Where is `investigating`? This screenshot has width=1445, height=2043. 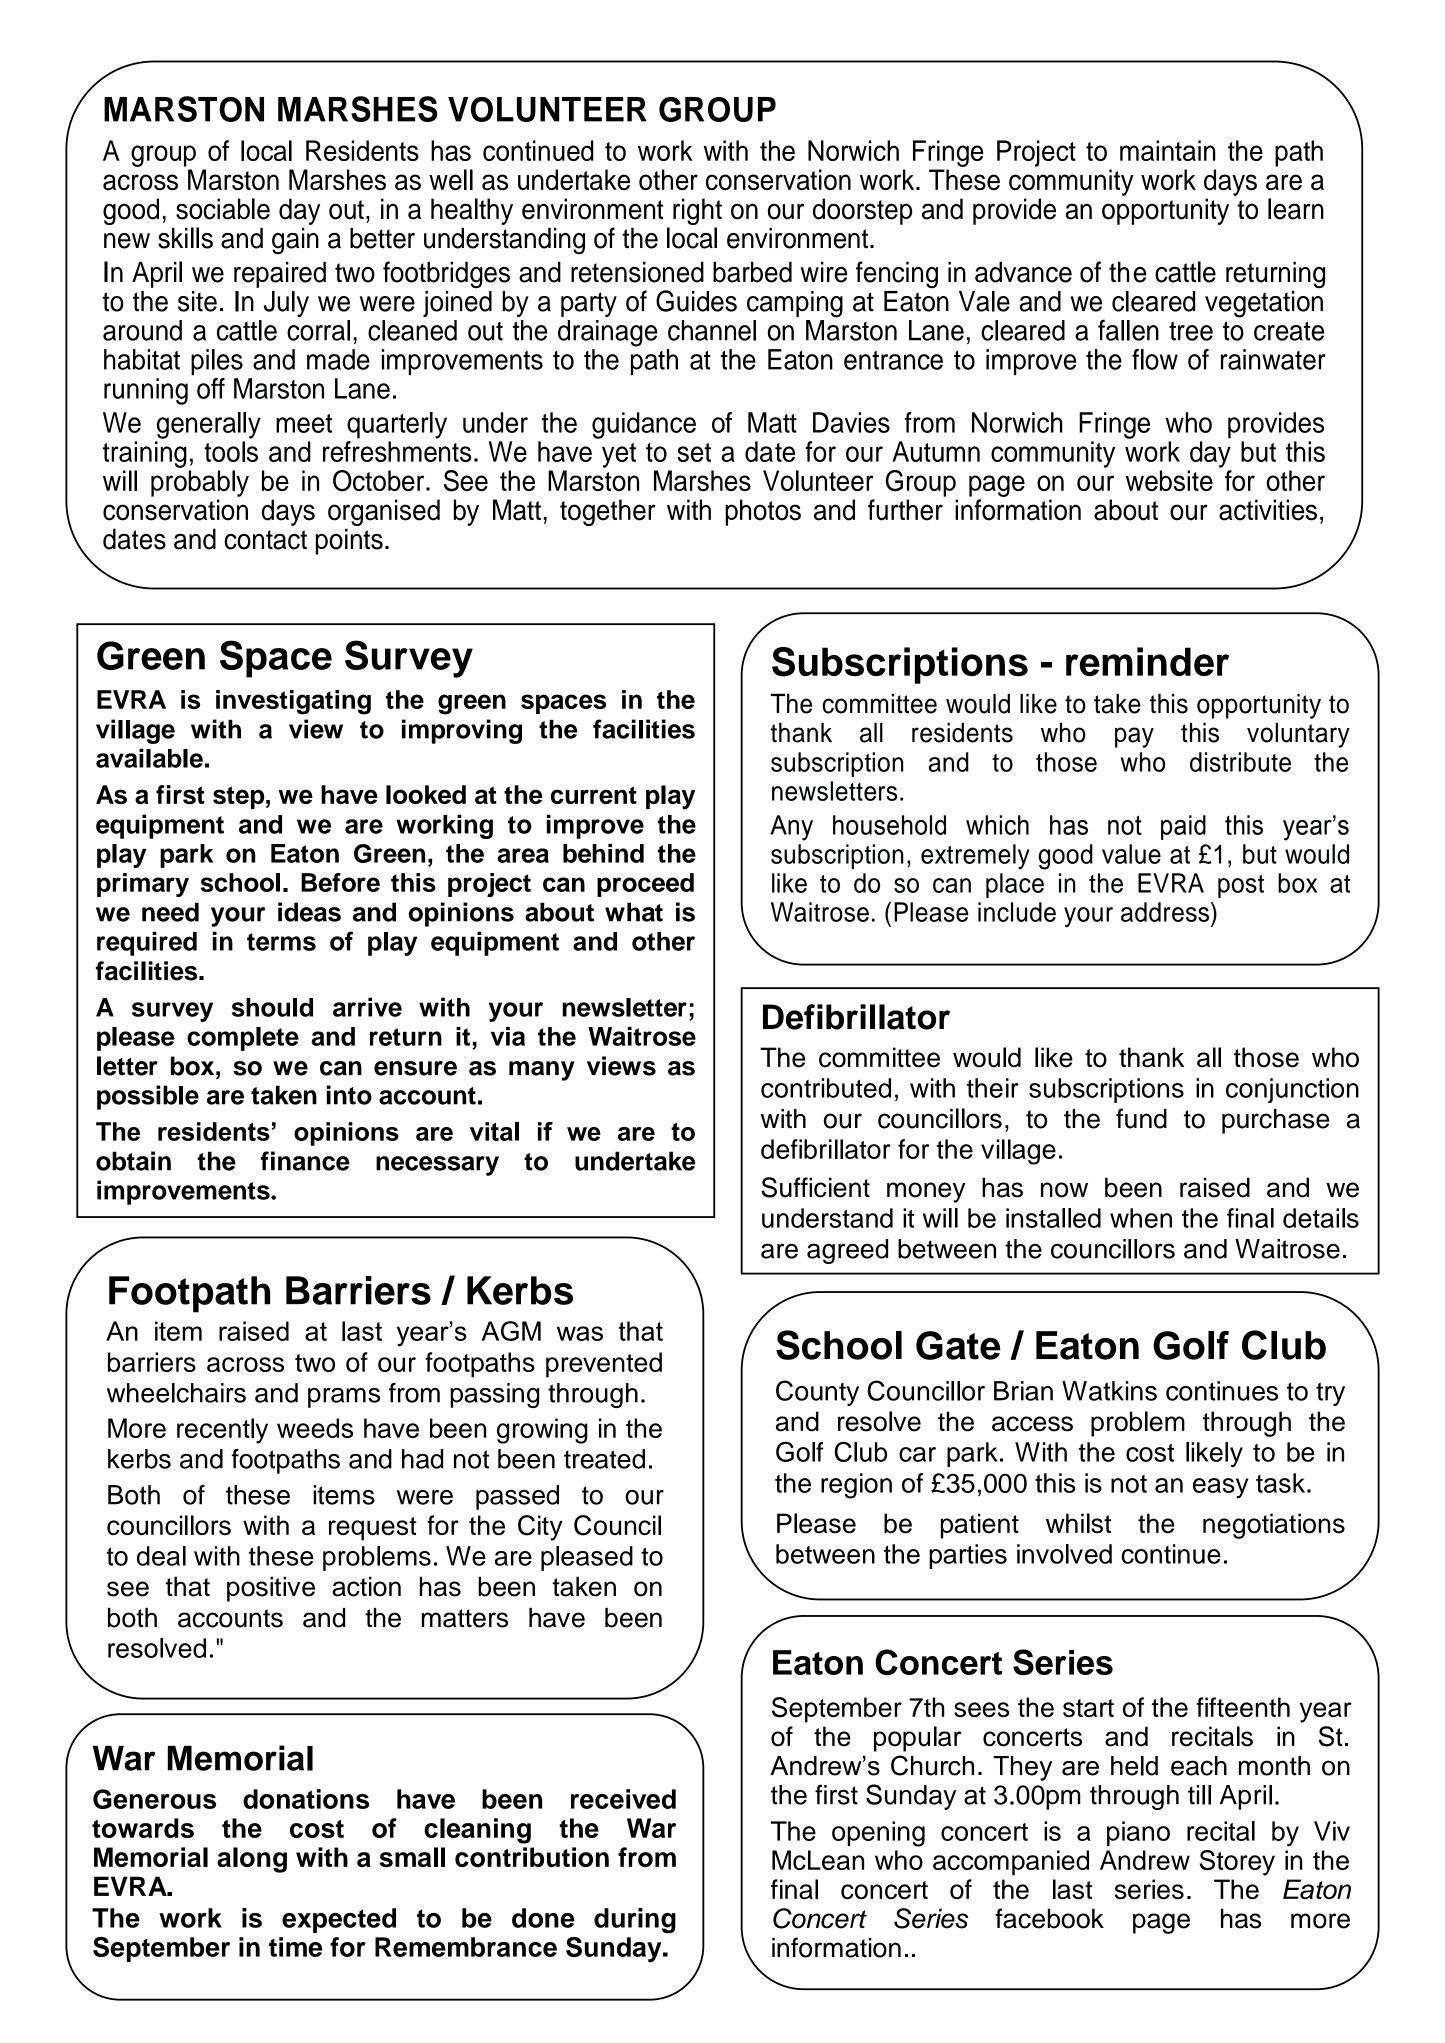 investigating is located at coordinates (293, 702).
